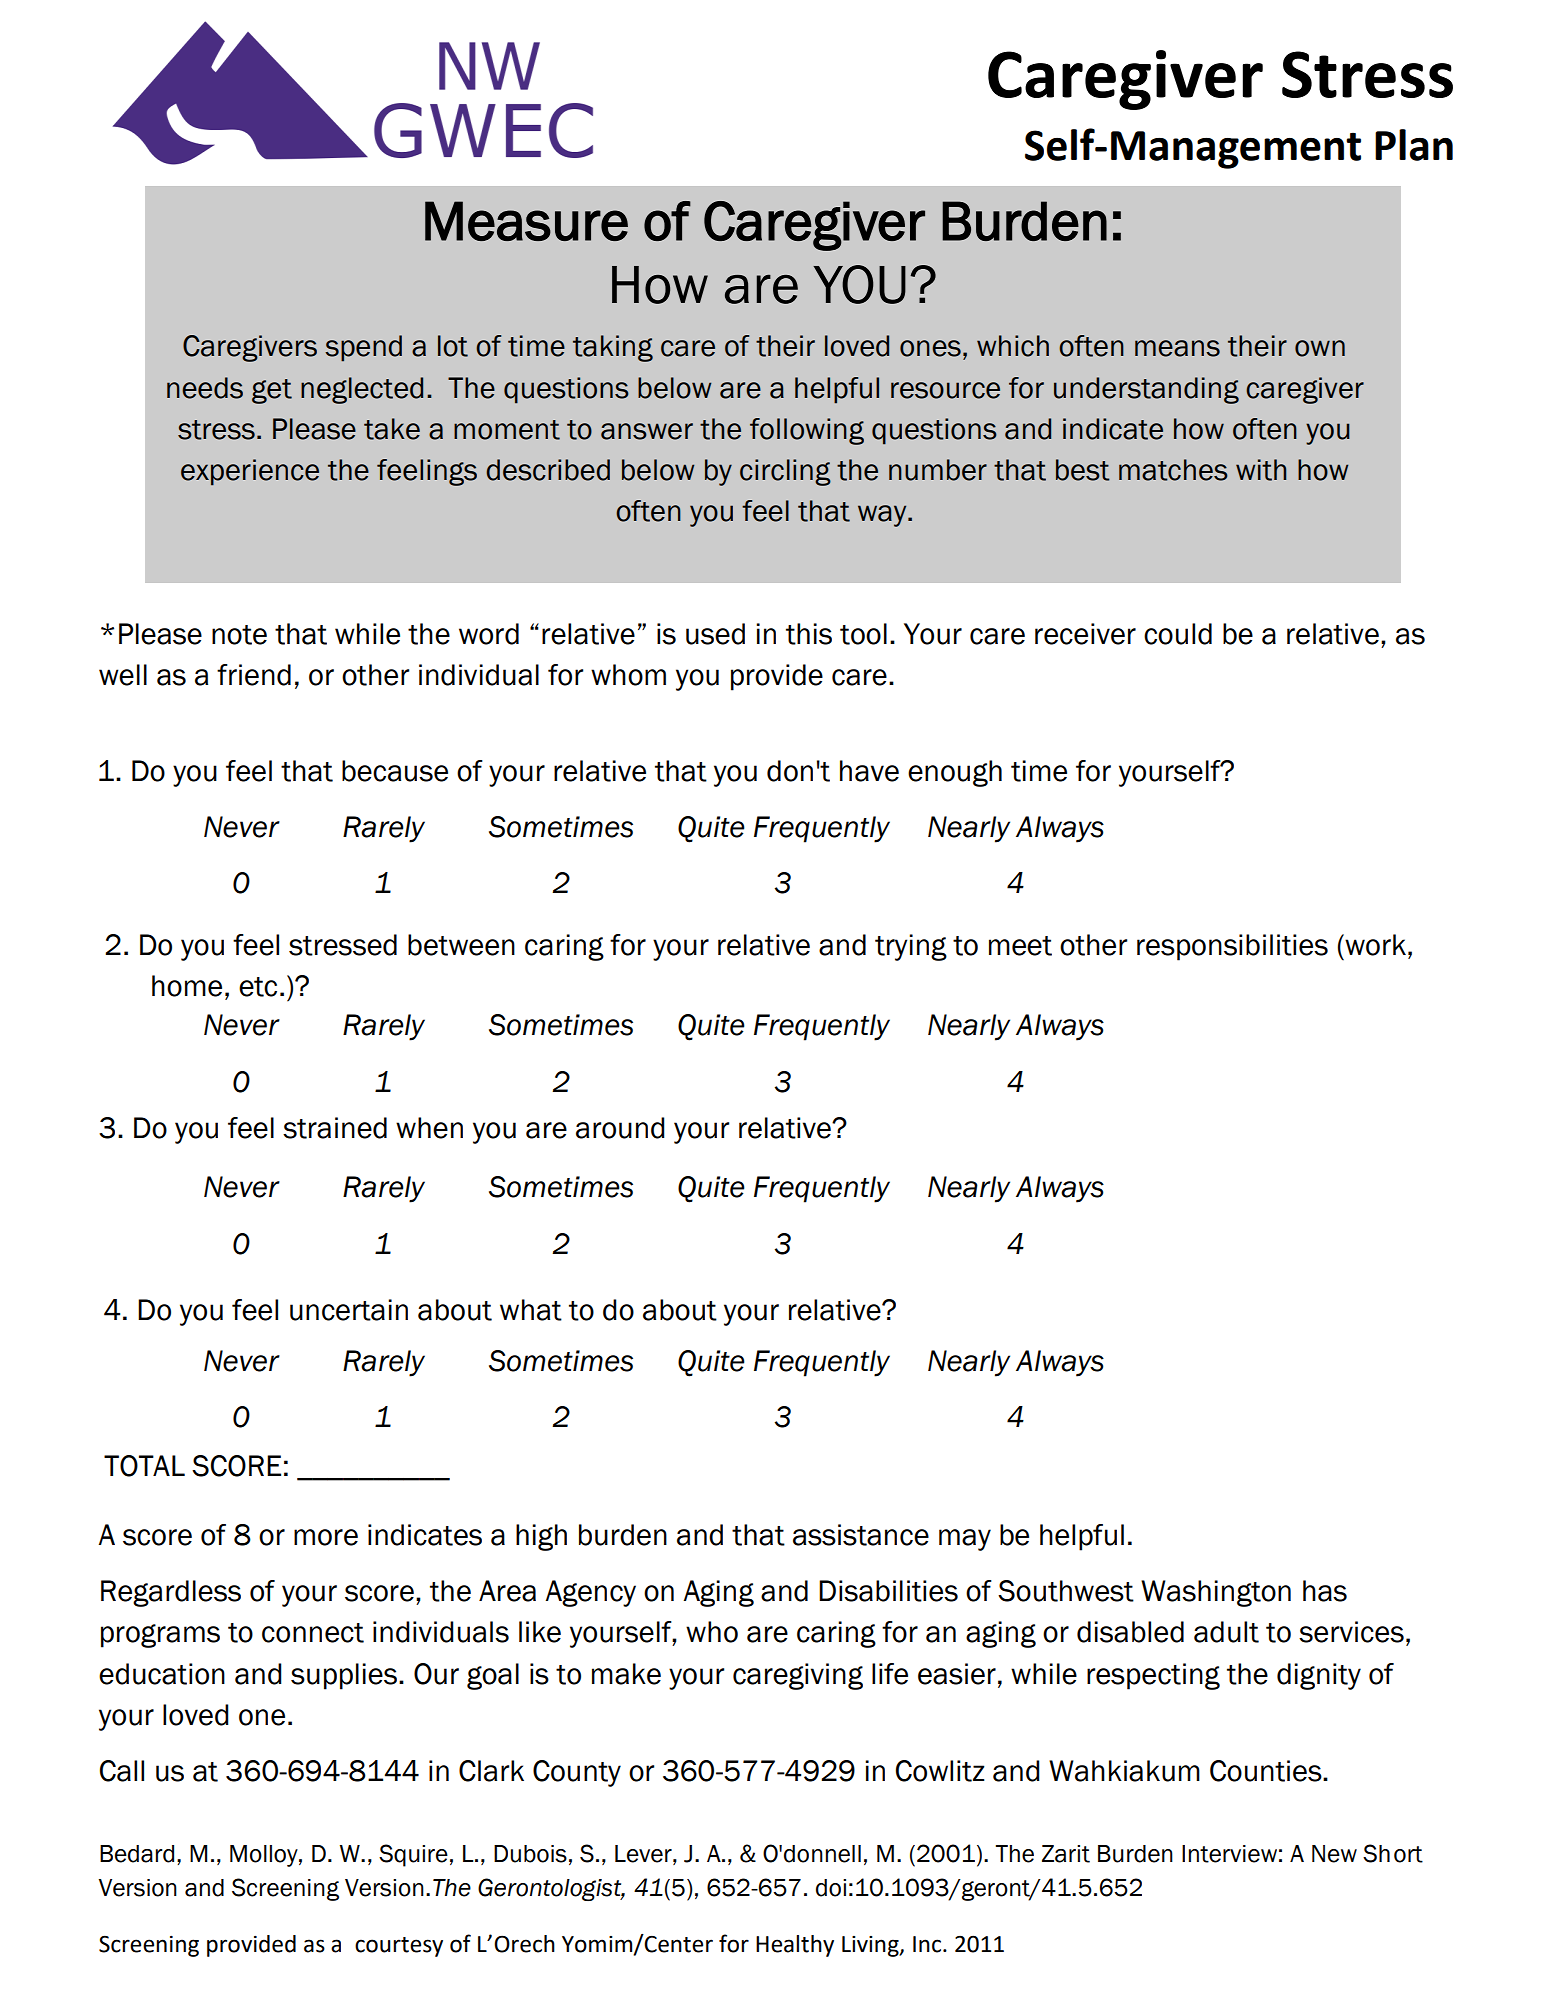 The width and height of the screenshot is (1555, 2012). I want to click on responsibilities, so click(1232, 947).
